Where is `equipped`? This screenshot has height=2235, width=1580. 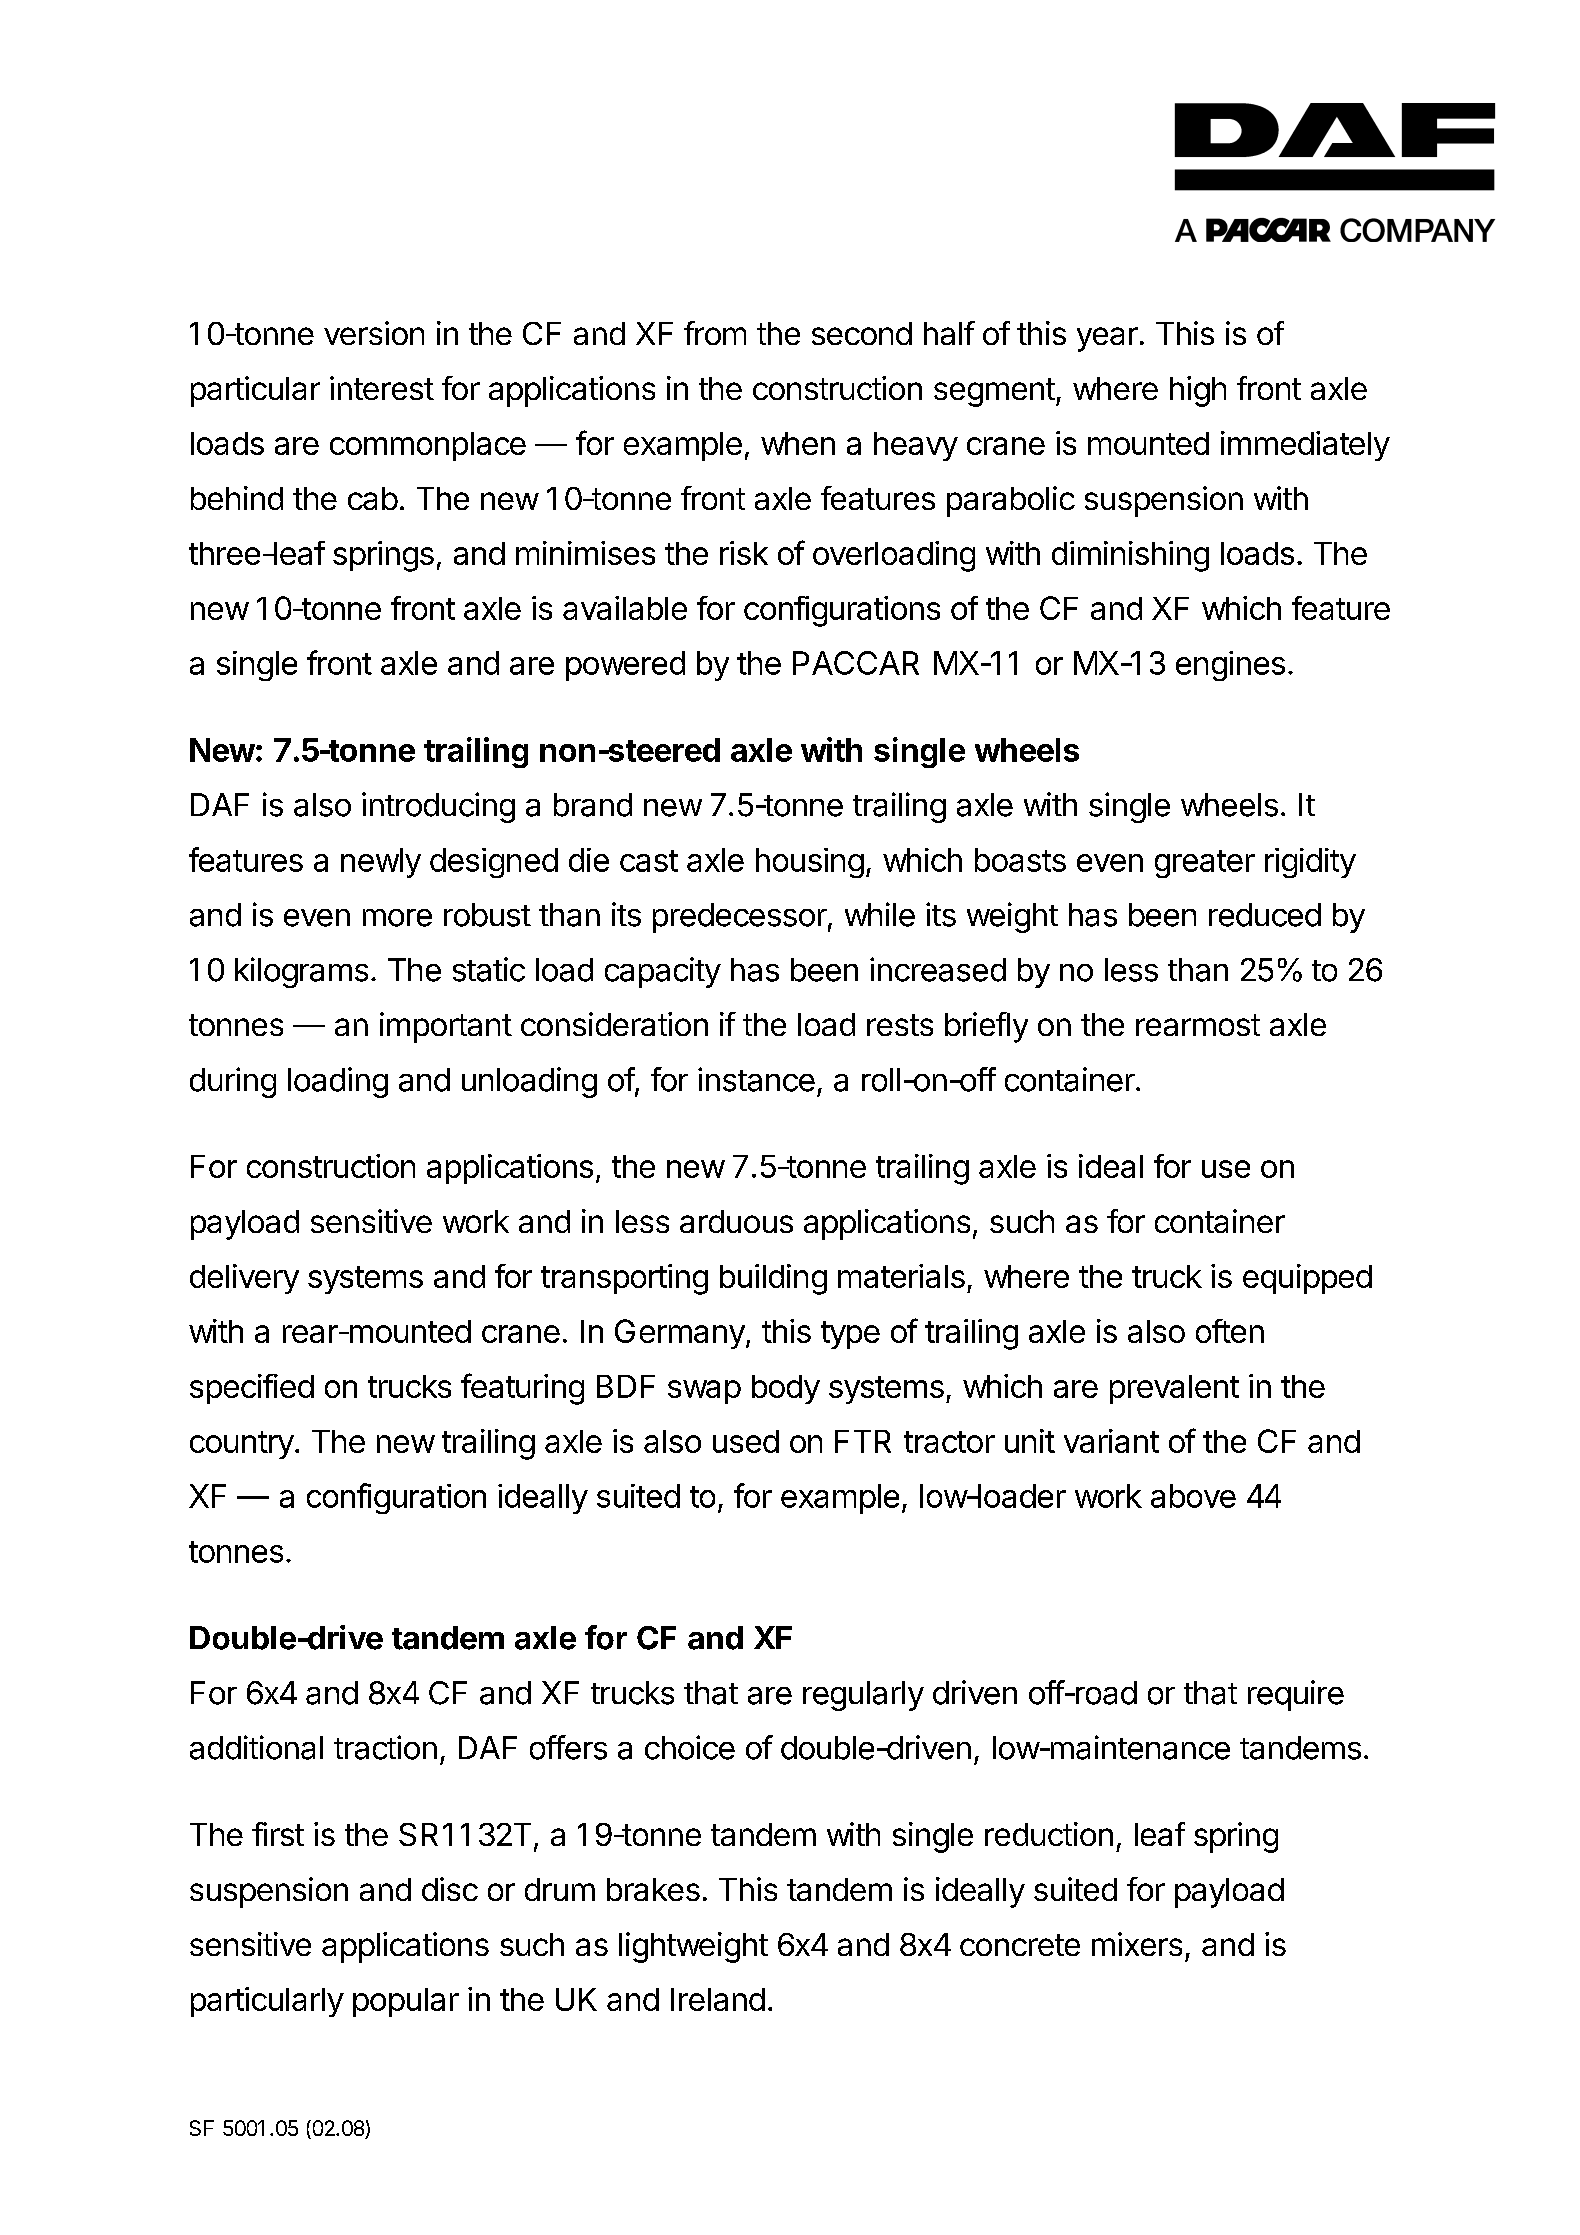
equipped is located at coordinates (1307, 1279).
